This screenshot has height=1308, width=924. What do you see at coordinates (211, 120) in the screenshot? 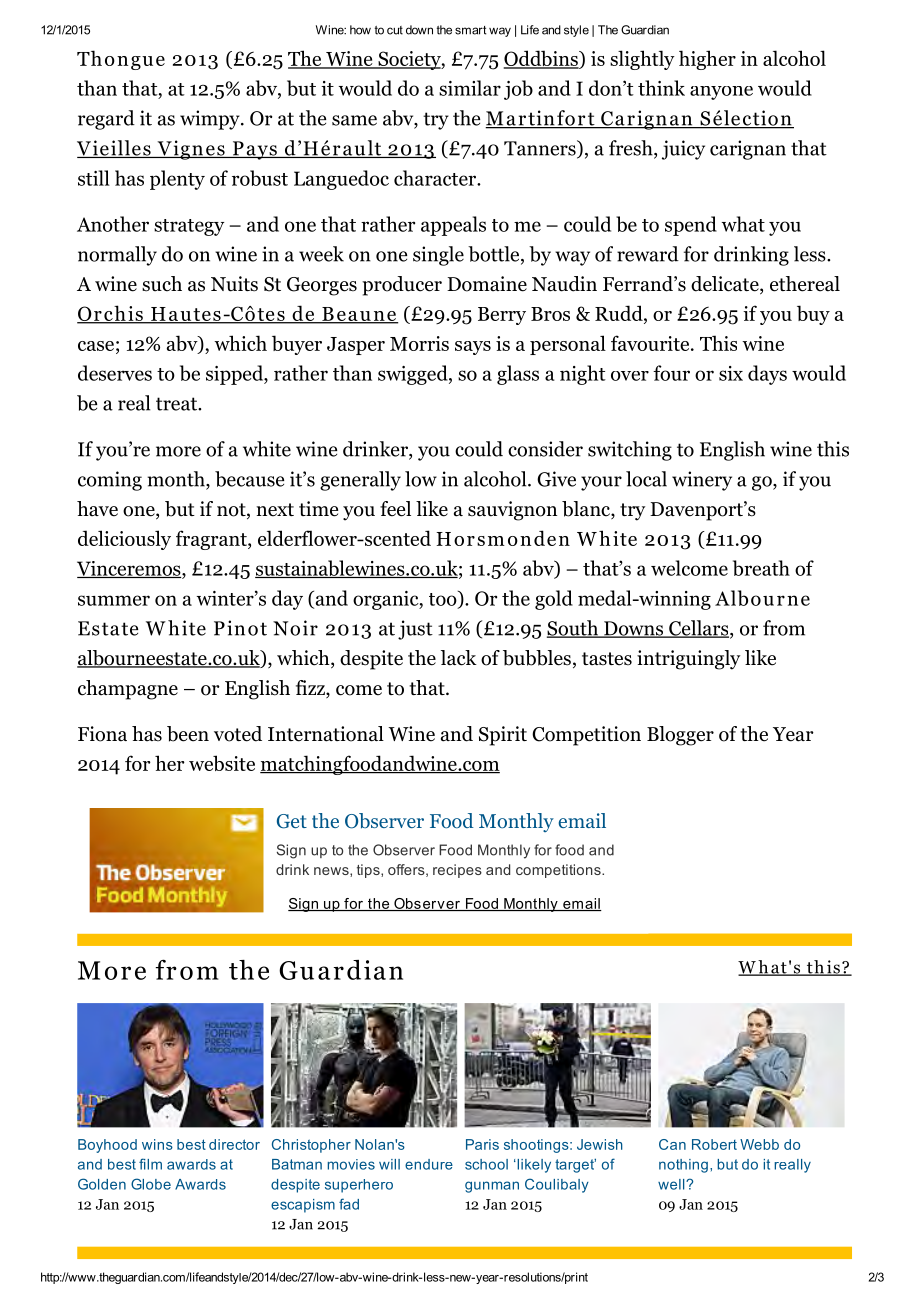
I see `wimpy` at bounding box center [211, 120].
